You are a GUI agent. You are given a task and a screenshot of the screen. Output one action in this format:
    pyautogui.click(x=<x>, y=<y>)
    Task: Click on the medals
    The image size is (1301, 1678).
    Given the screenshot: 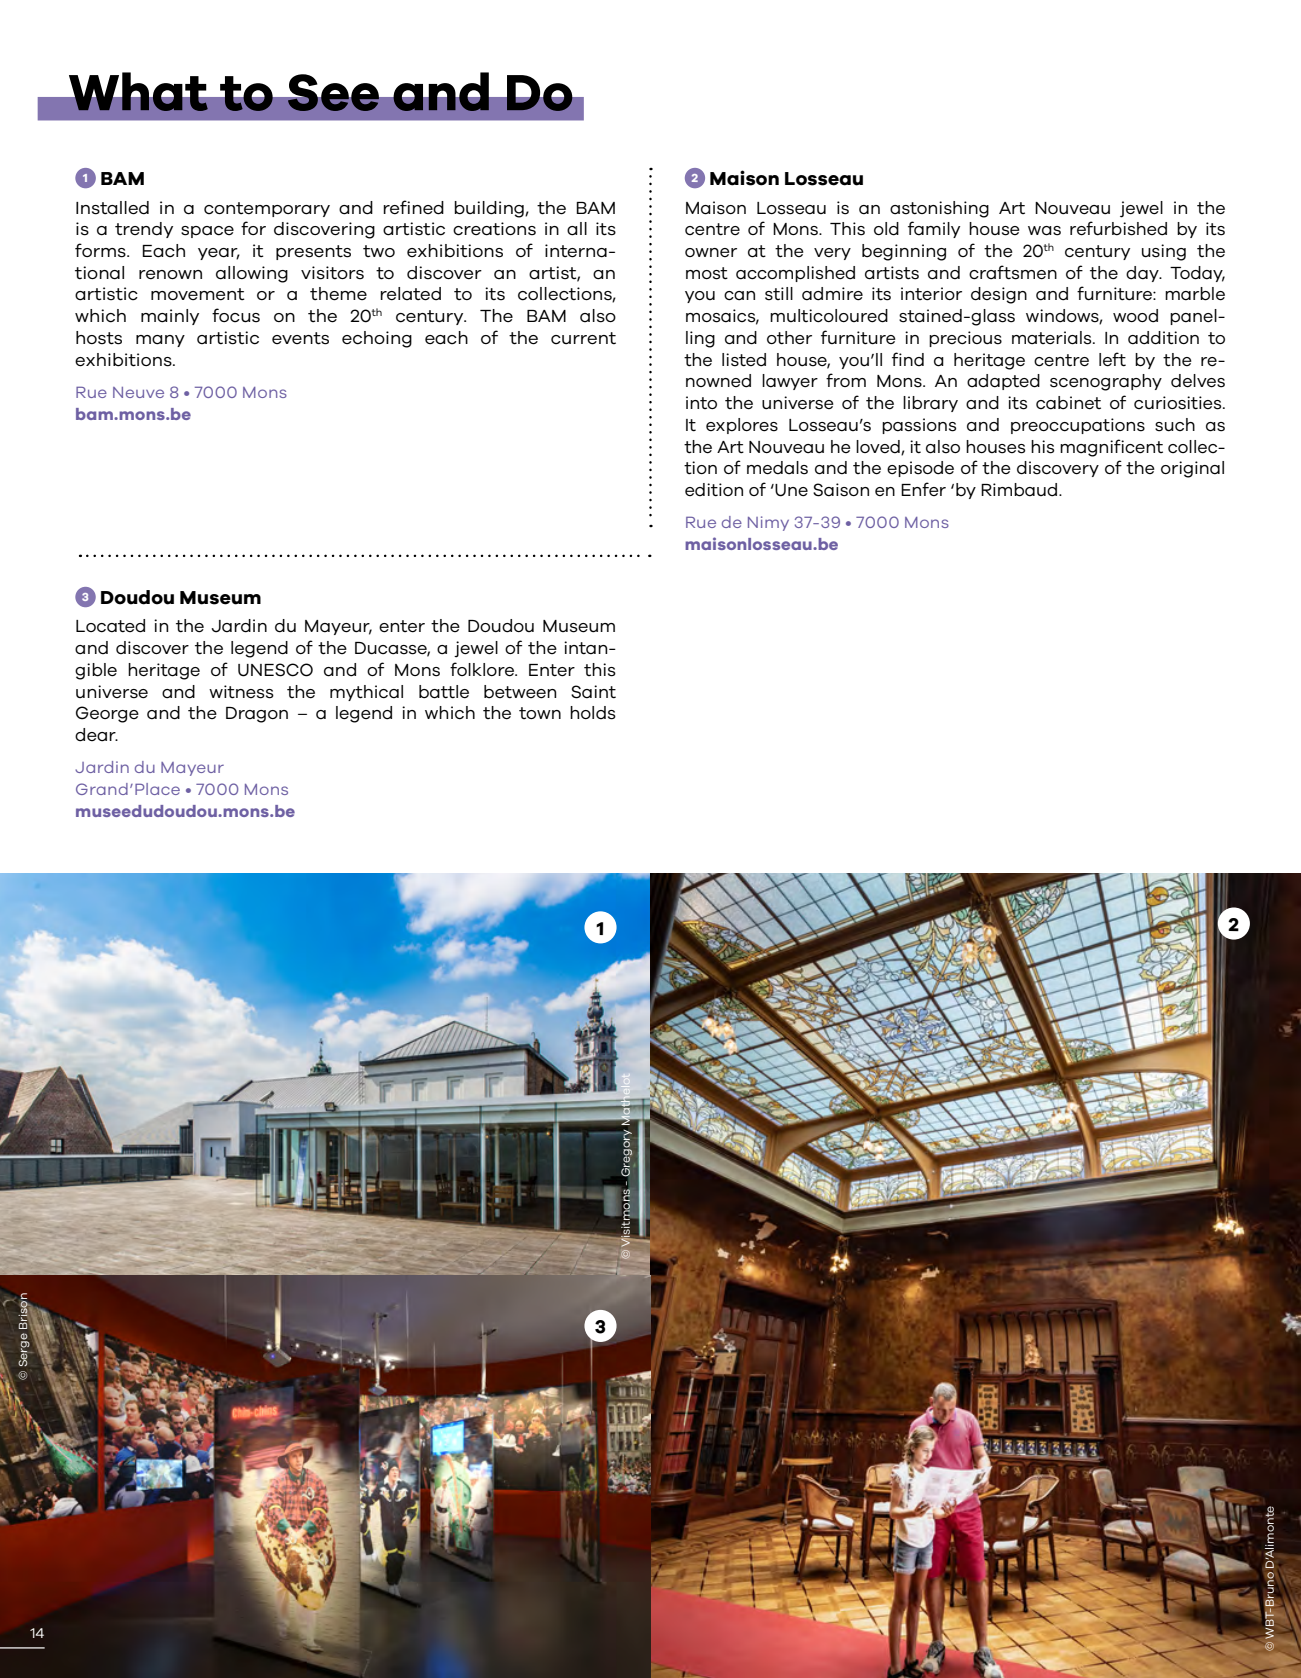 What is the action you would take?
    pyautogui.click(x=777, y=468)
